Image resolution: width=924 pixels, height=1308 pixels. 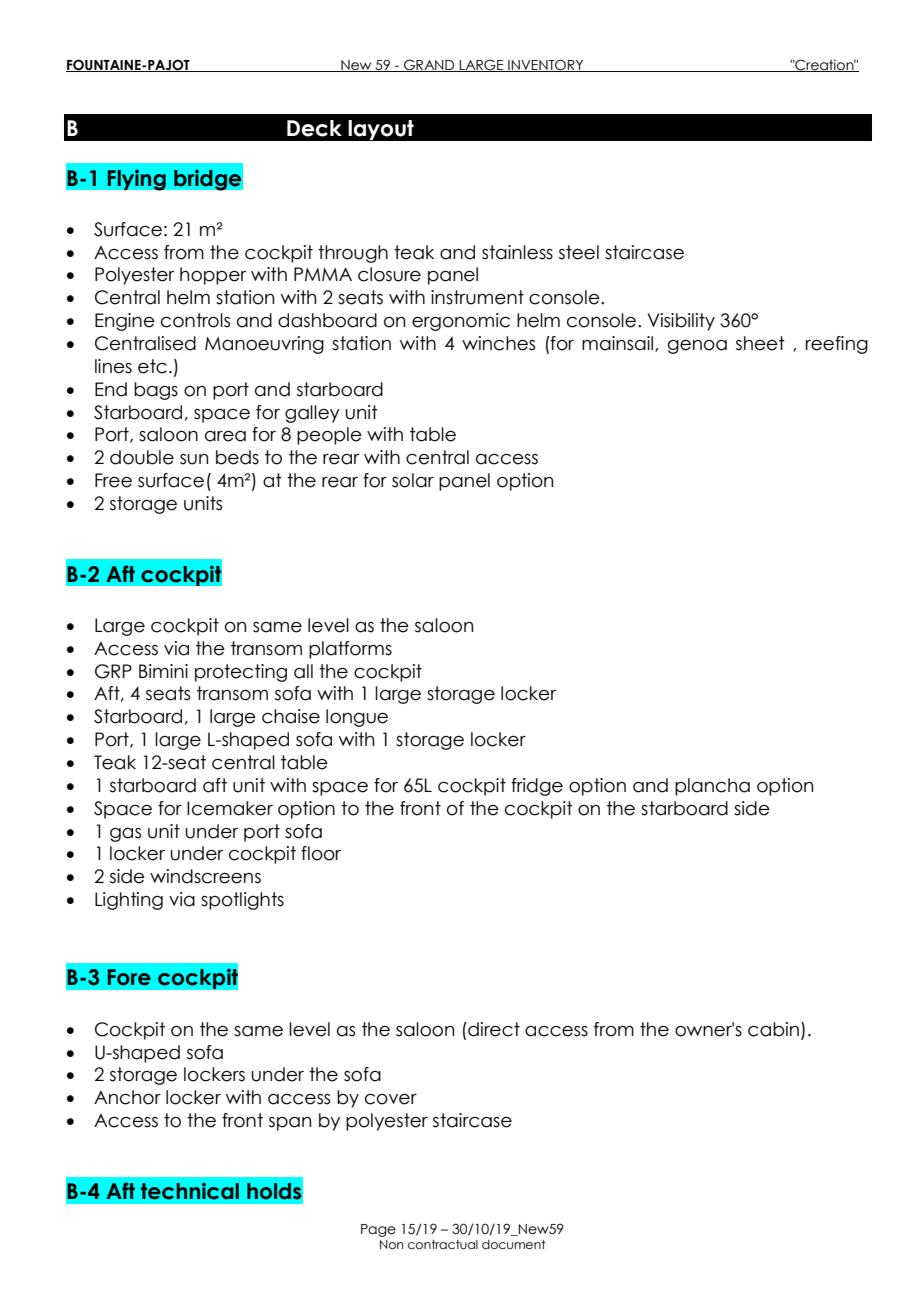 I want to click on windscreens, so click(x=205, y=876).
